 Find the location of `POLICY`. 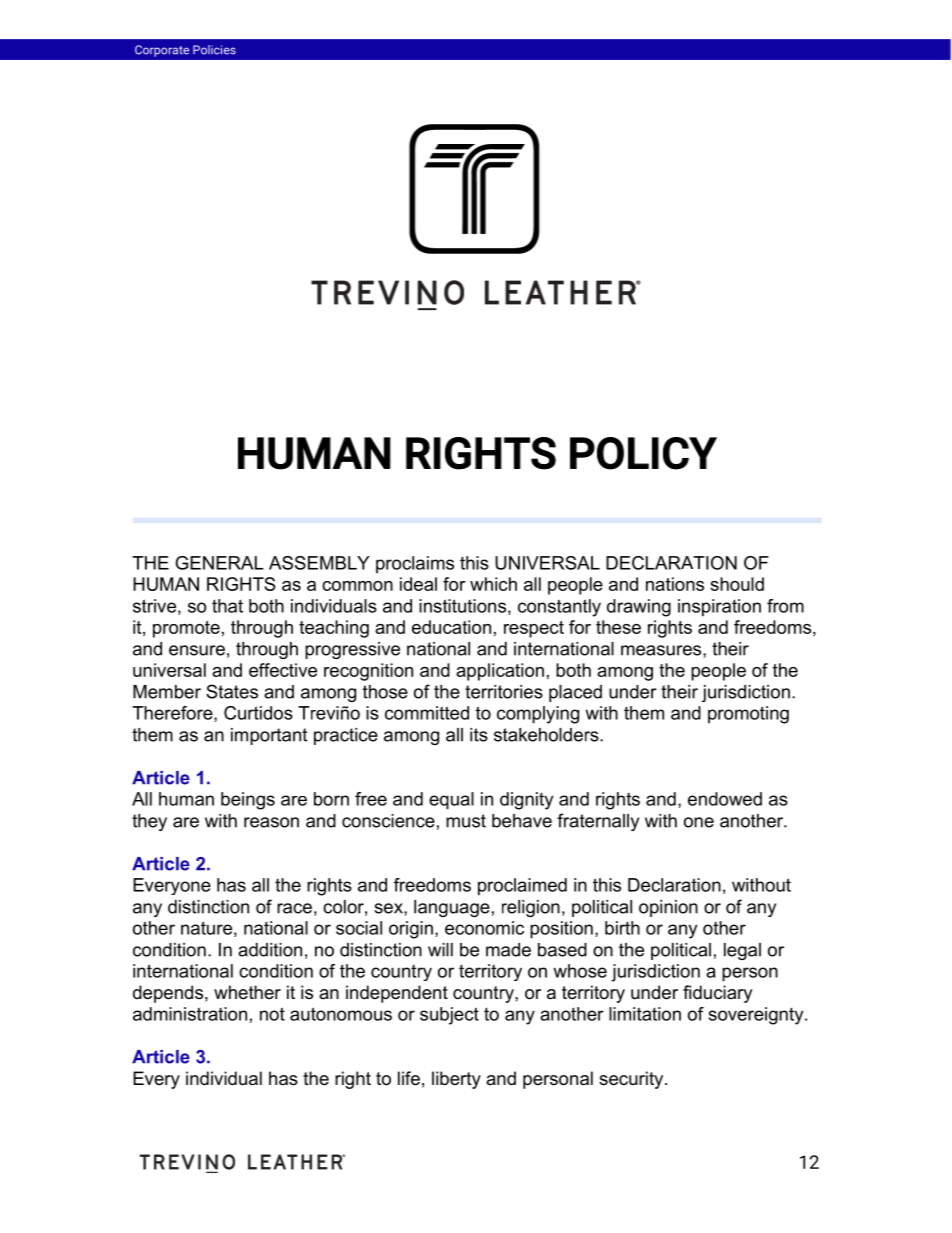

POLICY is located at coordinates (643, 453).
